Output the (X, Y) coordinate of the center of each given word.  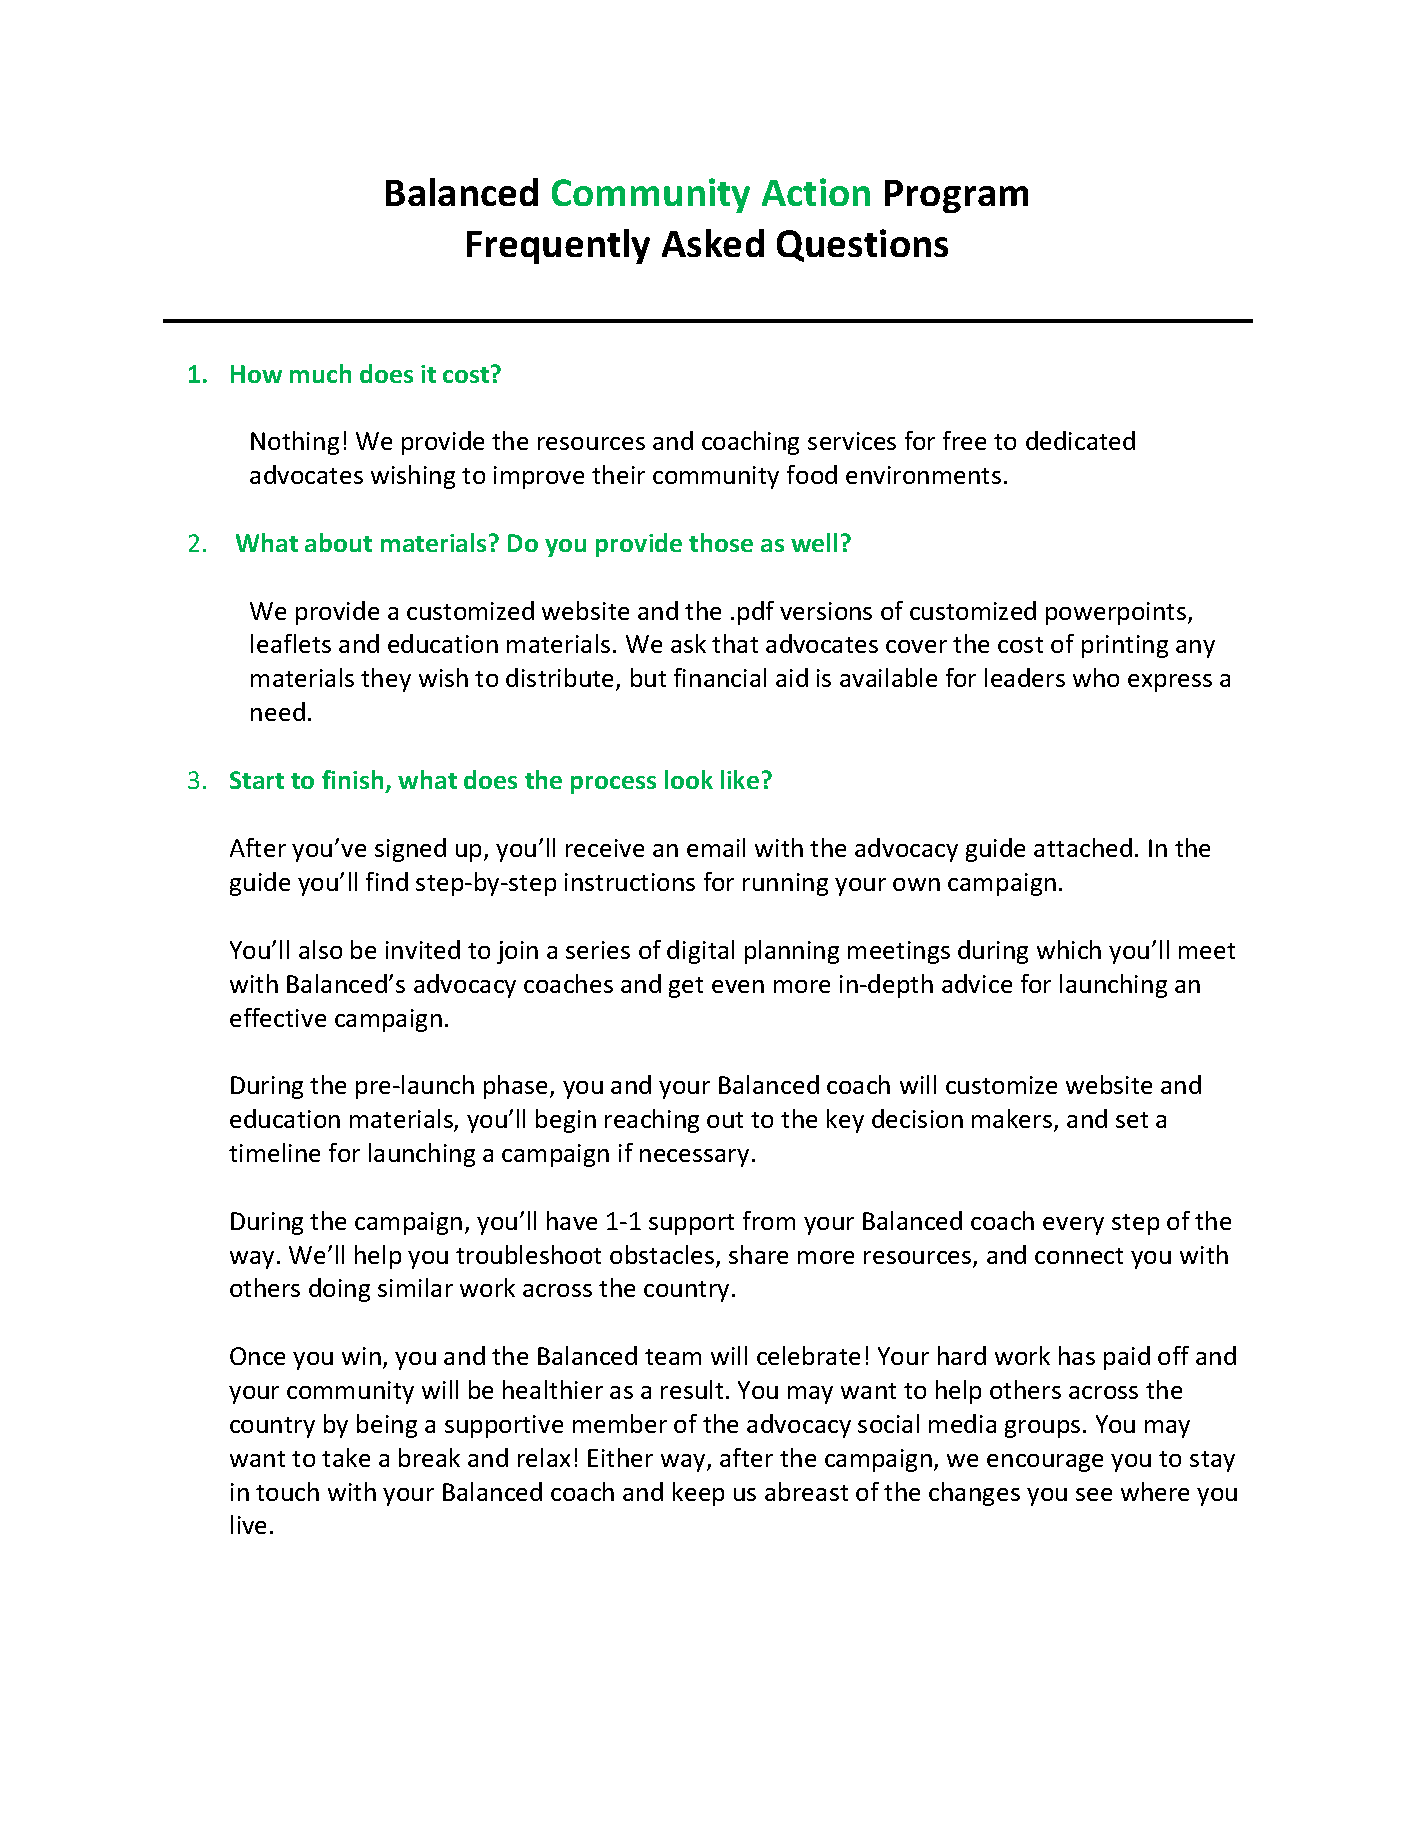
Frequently (558, 246)
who (1096, 677)
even (738, 986)
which (1069, 949)
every (1073, 1226)
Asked (713, 243)
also (320, 949)
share (758, 1254)
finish (352, 779)
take (346, 1457)
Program (956, 196)
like (740, 779)
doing (339, 1290)
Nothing (295, 443)
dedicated (1080, 440)
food (812, 474)
